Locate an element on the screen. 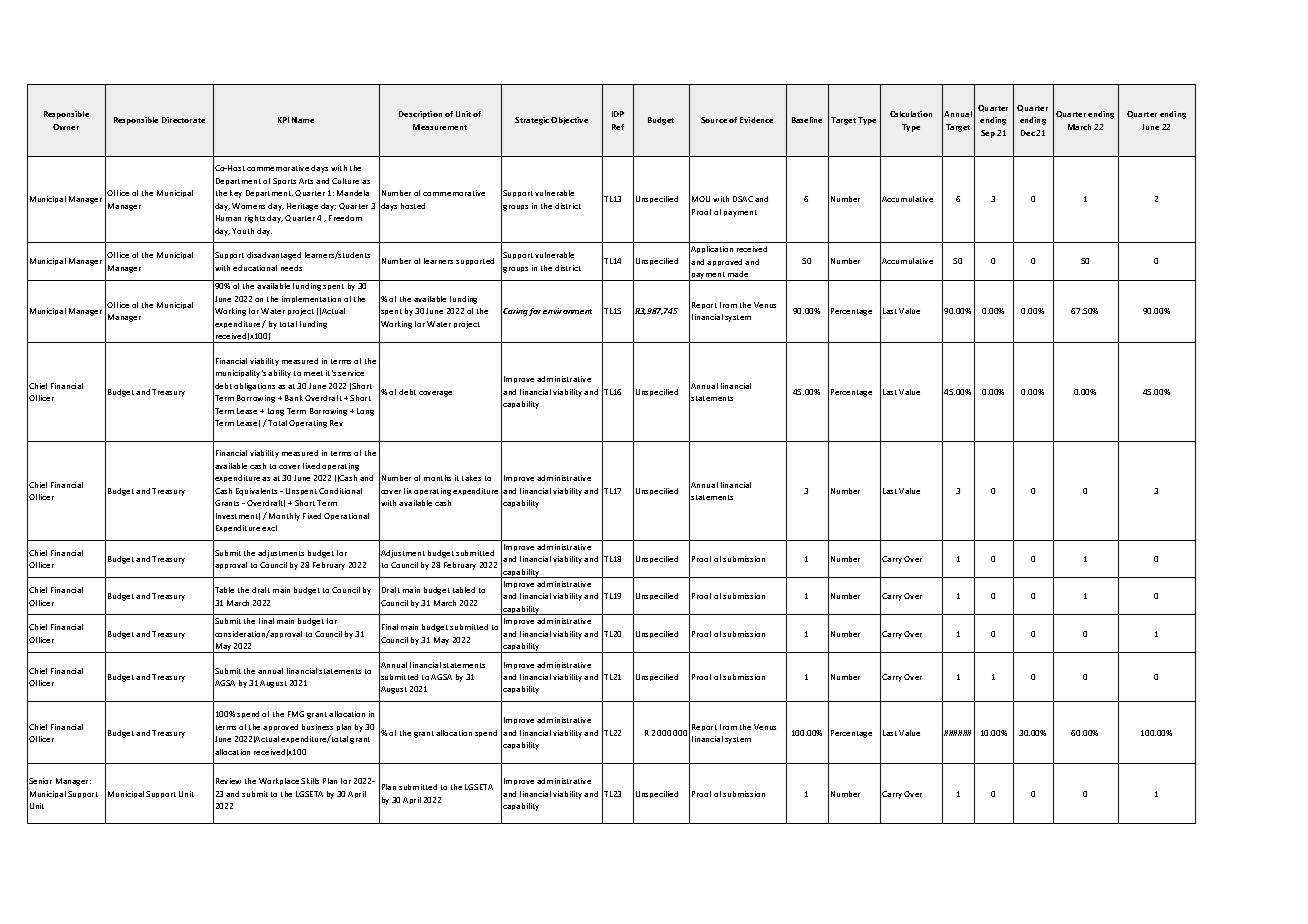 The height and width of the screenshot is (924, 1308). excl is located at coordinates (269, 528).
